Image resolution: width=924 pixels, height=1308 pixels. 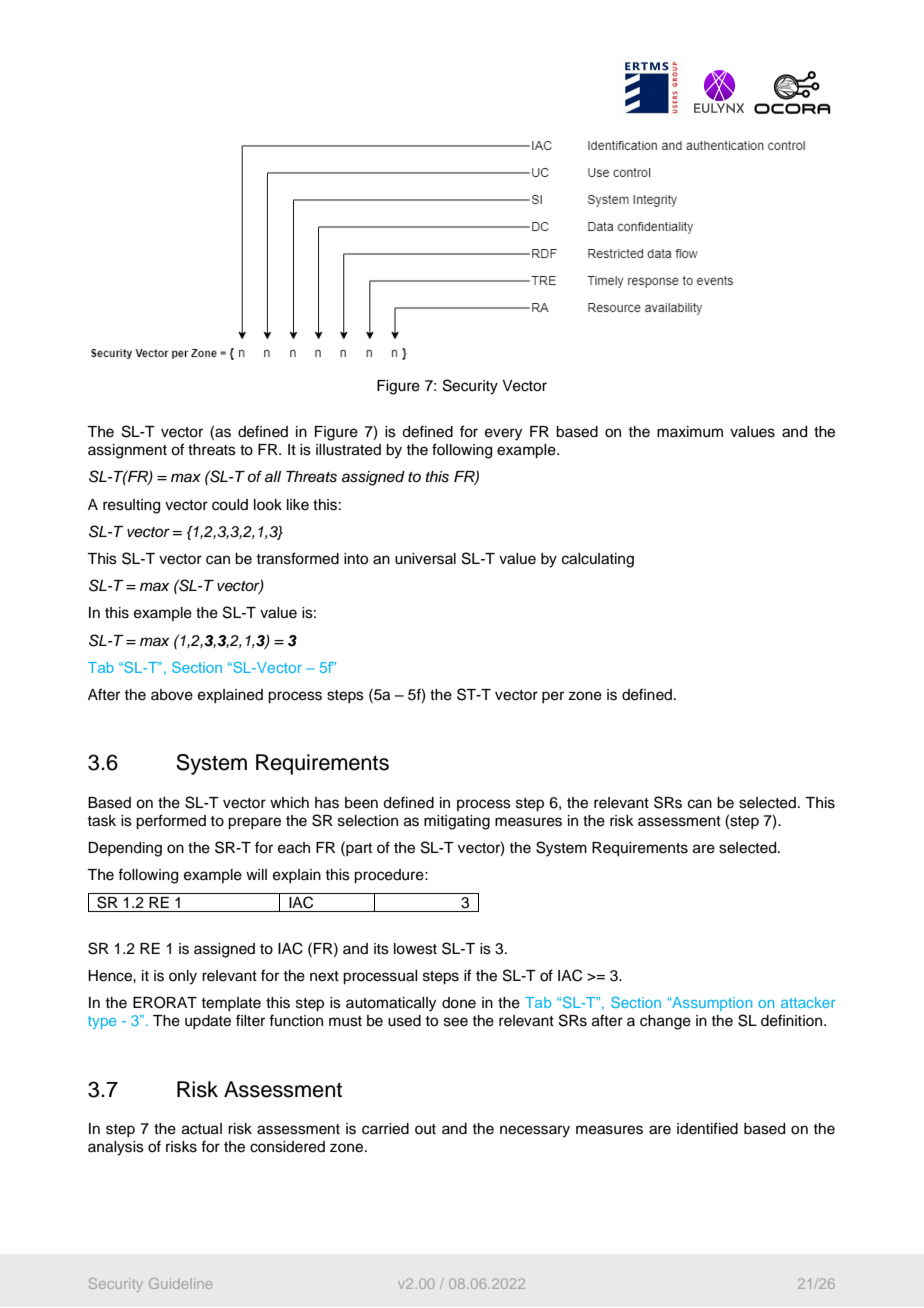 I want to click on calculating, so click(x=598, y=560).
